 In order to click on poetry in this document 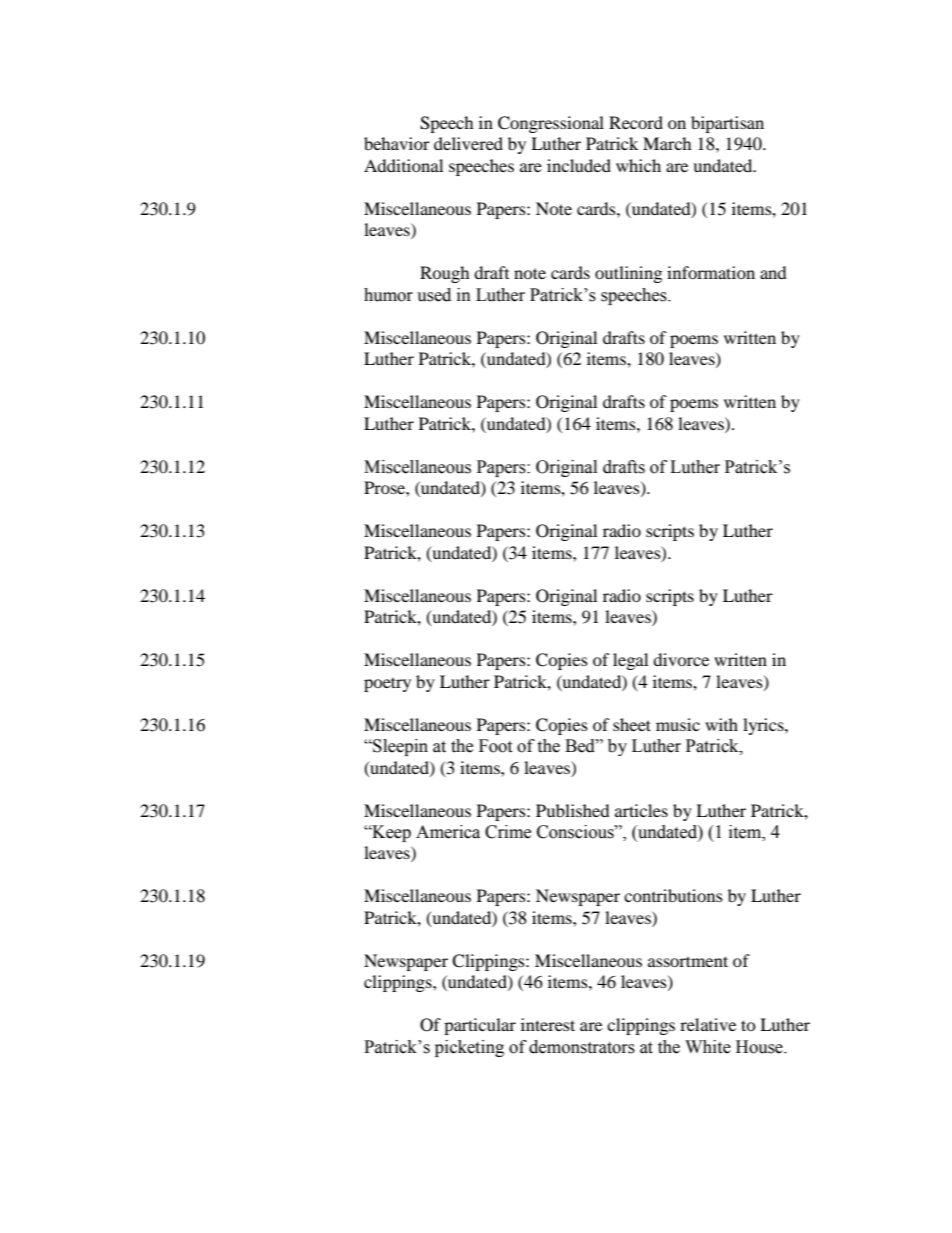, I will do `click(387, 684)`.
